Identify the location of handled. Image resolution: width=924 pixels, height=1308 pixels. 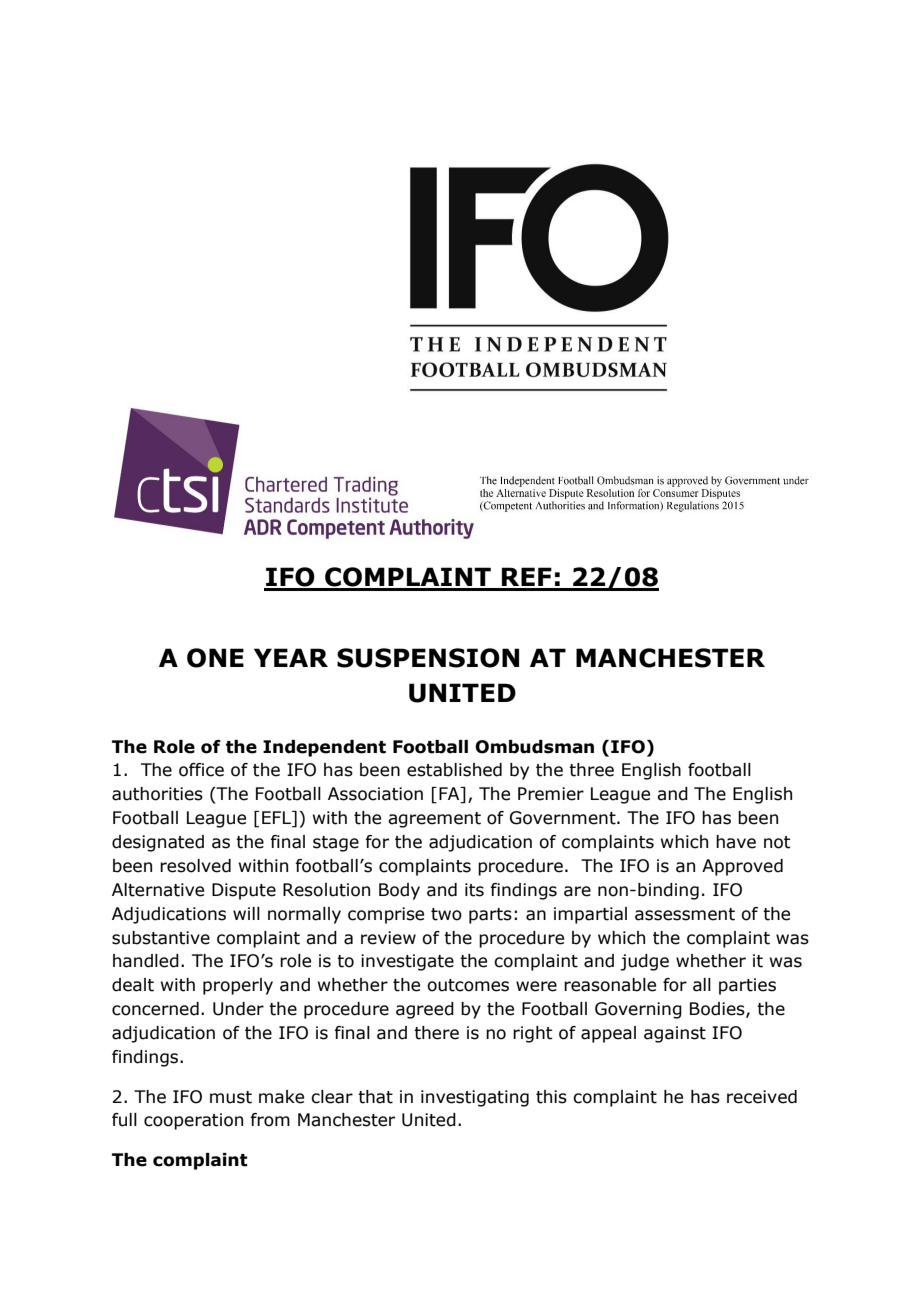
(146, 961).
